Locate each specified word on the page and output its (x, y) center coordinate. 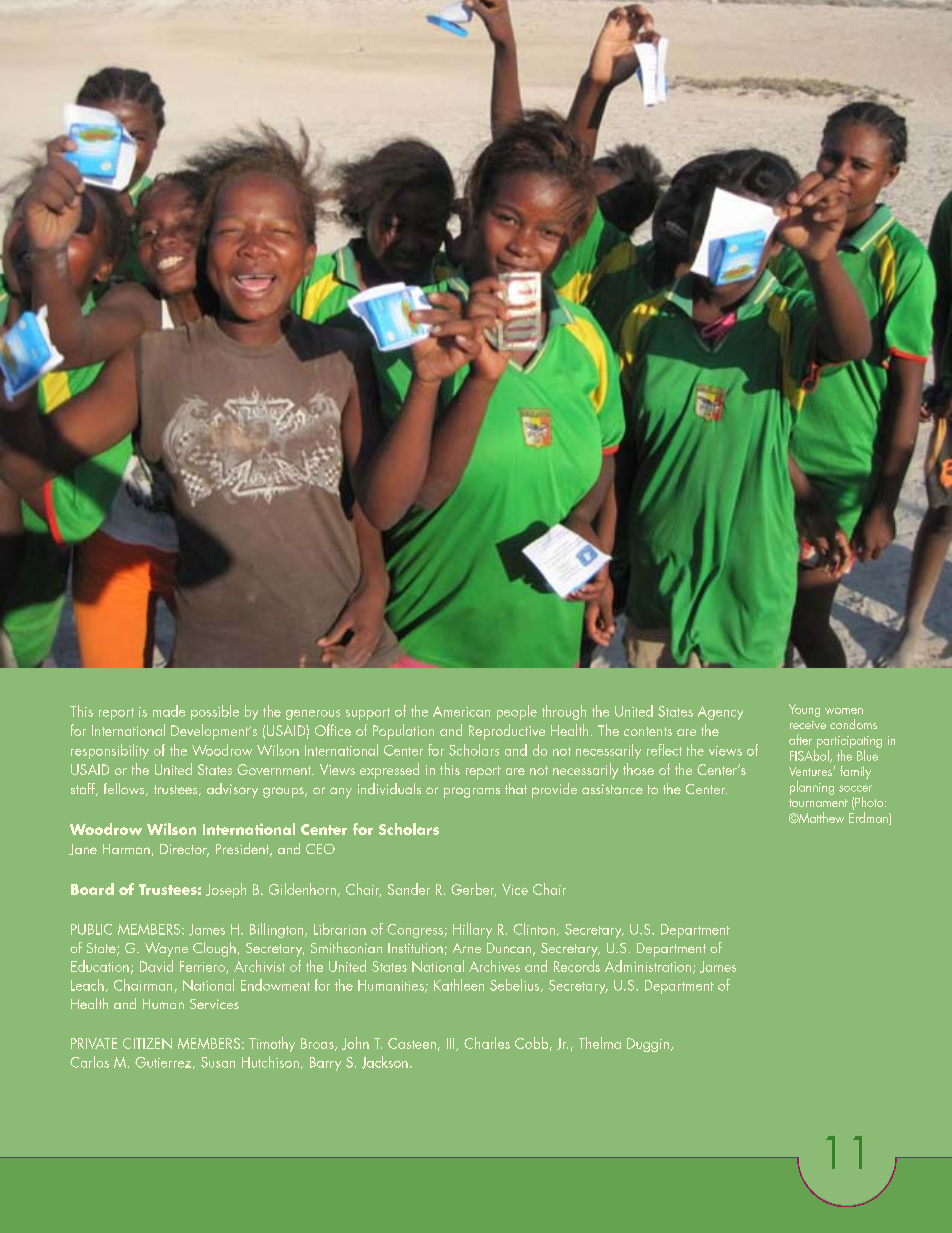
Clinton (534, 929)
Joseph (226, 890)
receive (808, 725)
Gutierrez (164, 1063)
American (461, 711)
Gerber (473, 890)
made (169, 711)
